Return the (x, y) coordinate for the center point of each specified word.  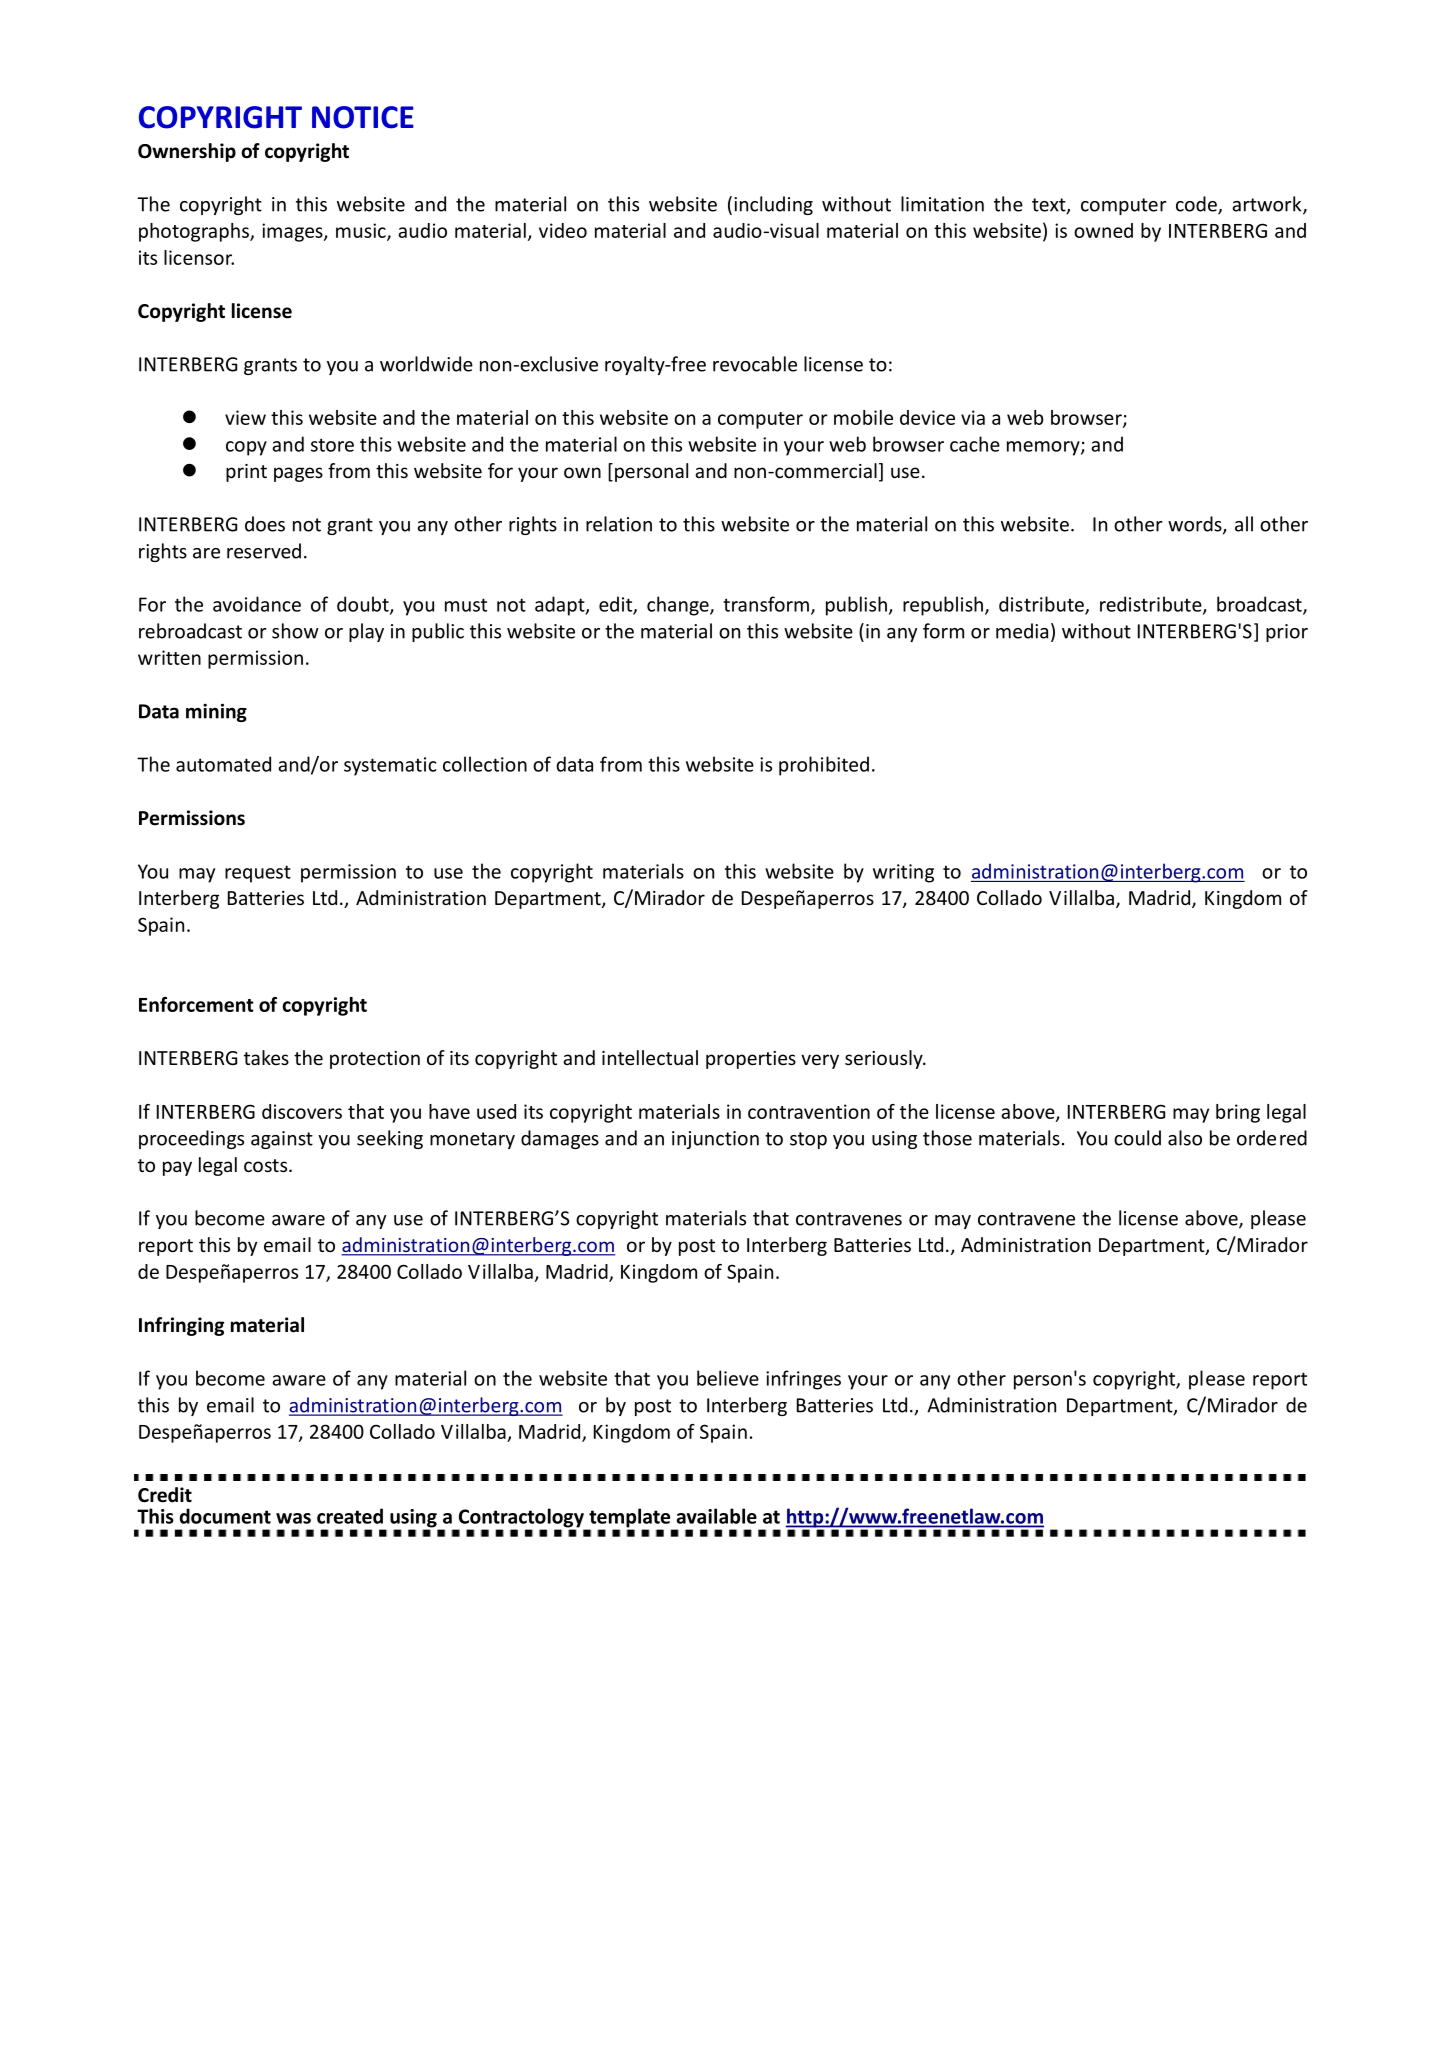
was (293, 1518)
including (773, 205)
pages (298, 474)
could (1137, 1138)
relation (619, 524)
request (258, 874)
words (1196, 525)
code (1197, 205)
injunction (715, 1140)
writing (903, 873)
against (282, 1140)
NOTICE (363, 117)
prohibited (824, 766)
